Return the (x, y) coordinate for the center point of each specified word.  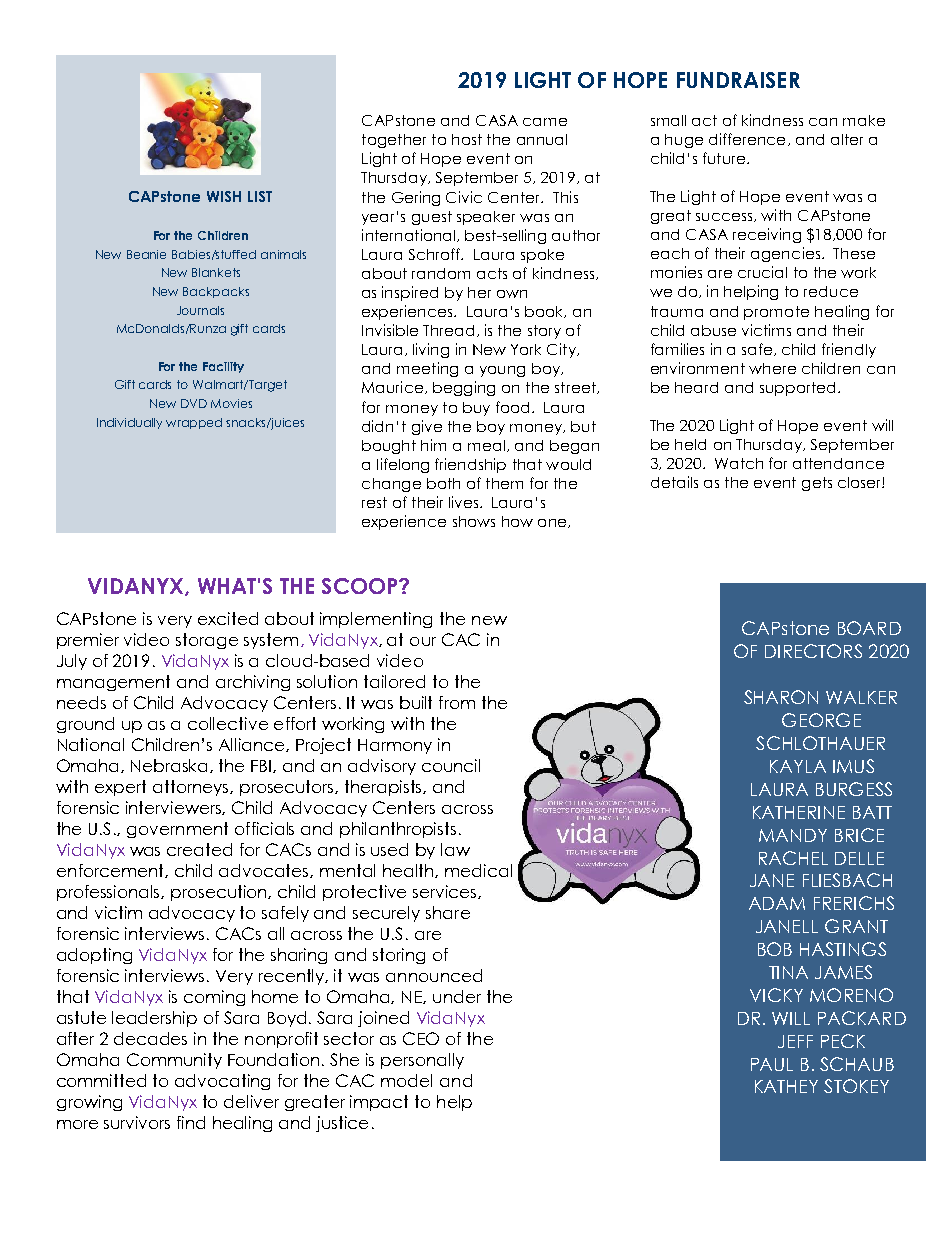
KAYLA (798, 766)
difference (747, 139)
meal (486, 445)
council (451, 765)
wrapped (194, 423)
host (467, 139)
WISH (224, 196)
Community (174, 1061)
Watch (739, 463)
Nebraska (171, 766)
